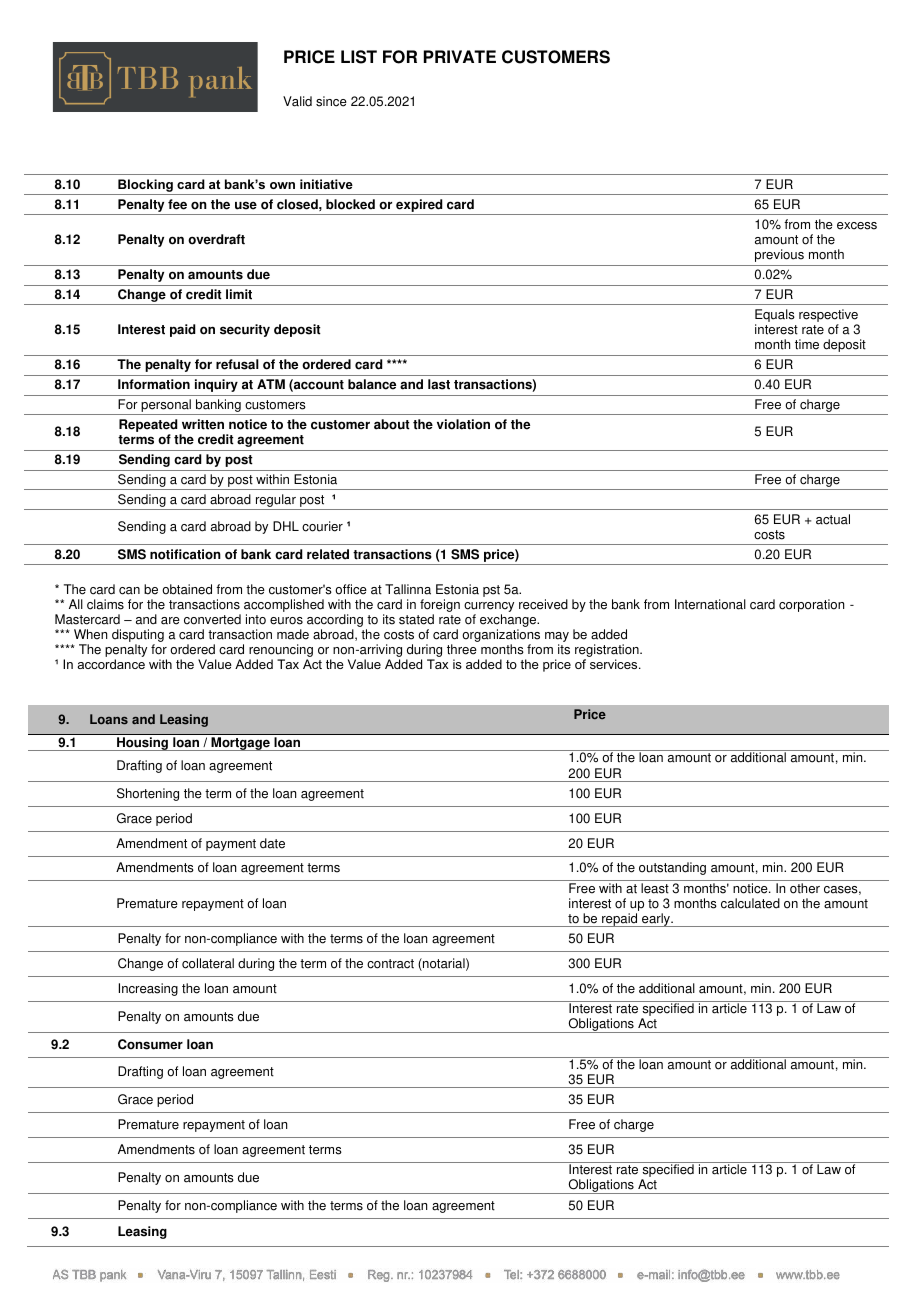 The height and width of the image is (1308, 924). What do you see at coordinates (203, 424) in the image?
I see `written` at bounding box center [203, 424].
